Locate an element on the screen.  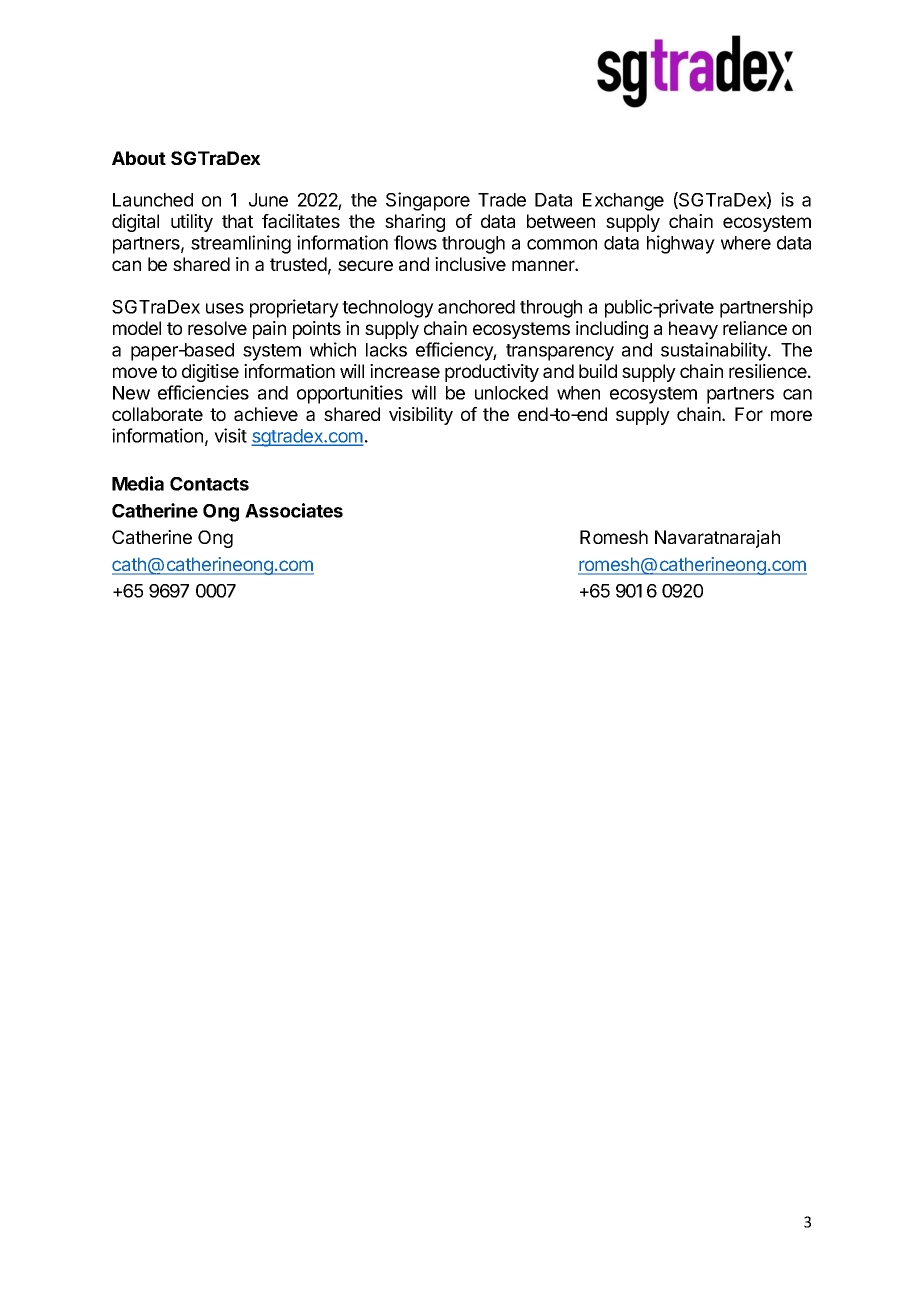
heavy is located at coordinates (693, 330).
